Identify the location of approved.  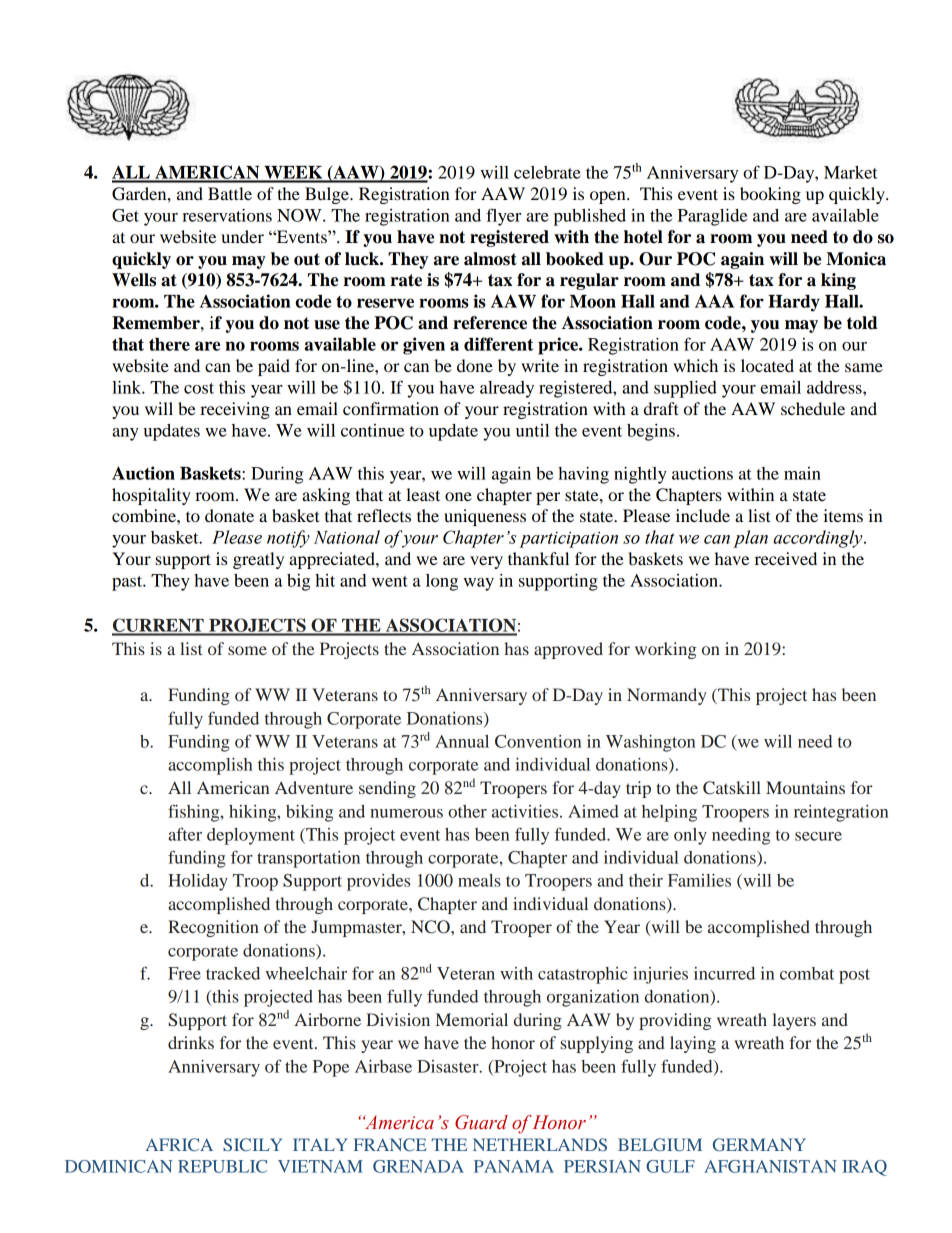
(568, 650).
